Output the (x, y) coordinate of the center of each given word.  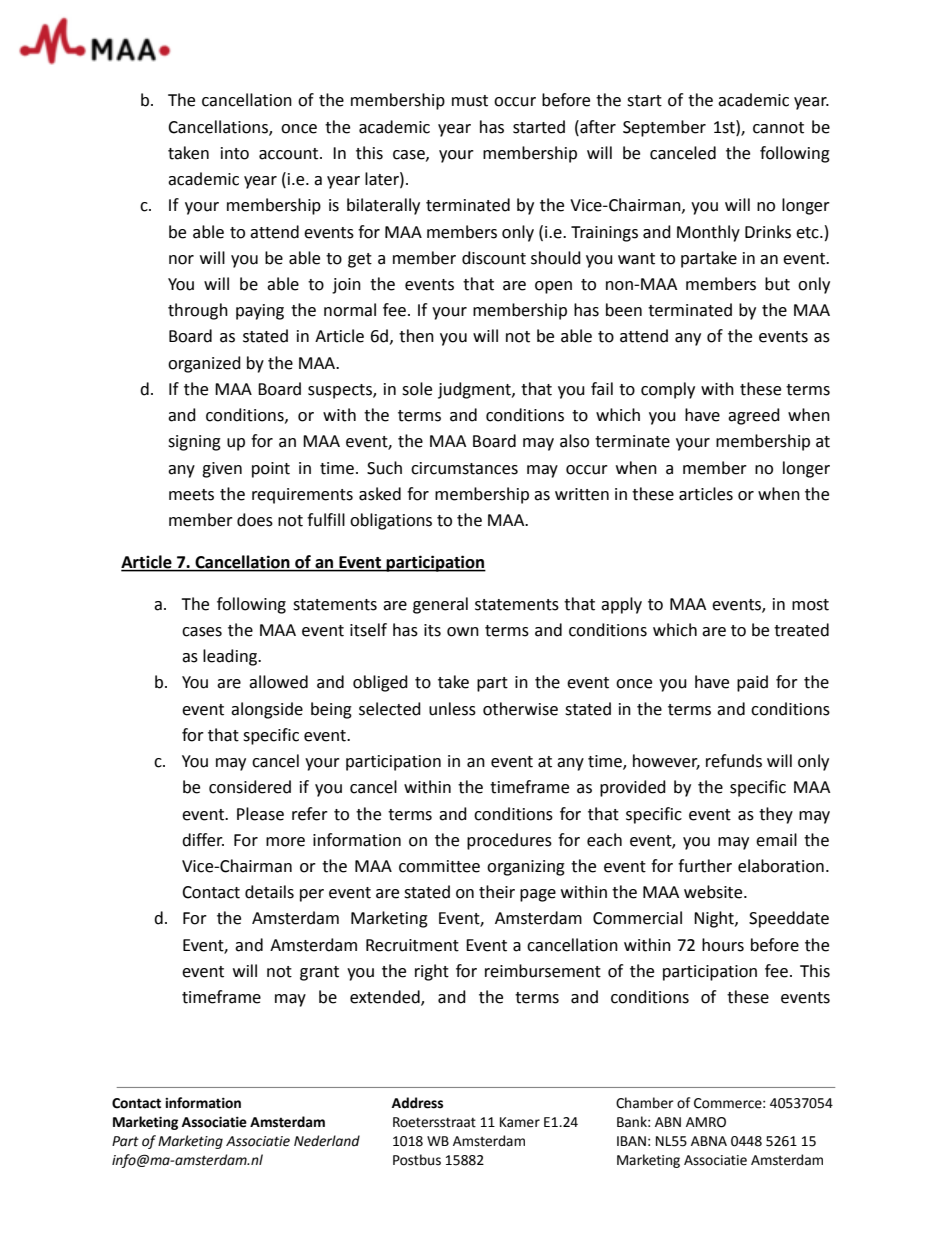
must (470, 101)
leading (231, 657)
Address (417, 1103)
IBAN (631, 1141)
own (463, 632)
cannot (778, 128)
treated (801, 630)
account (290, 154)
